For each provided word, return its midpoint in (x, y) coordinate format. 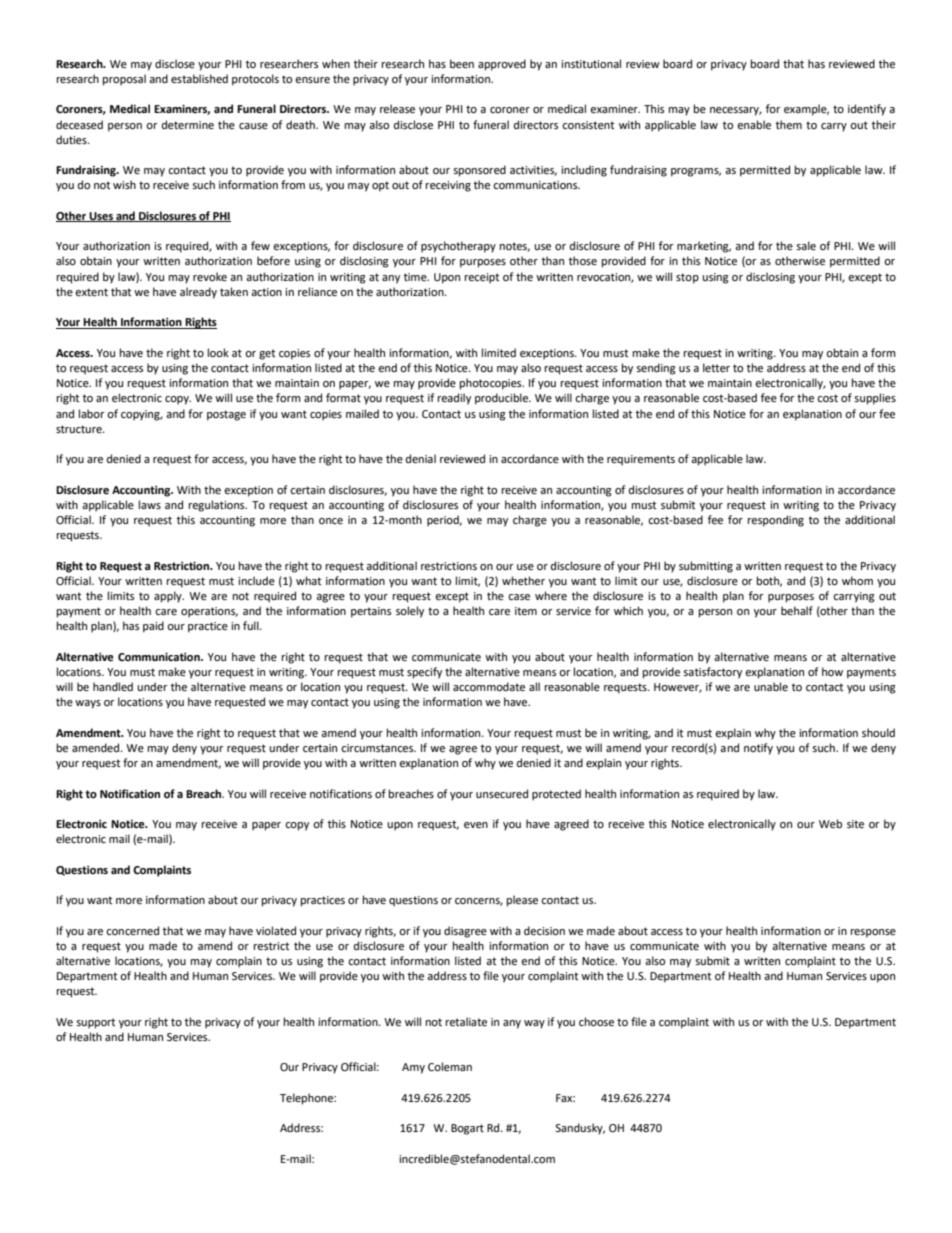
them (789, 125)
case (519, 597)
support (95, 1023)
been (462, 64)
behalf (797, 611)
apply (169, 597)
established (199, 79)
